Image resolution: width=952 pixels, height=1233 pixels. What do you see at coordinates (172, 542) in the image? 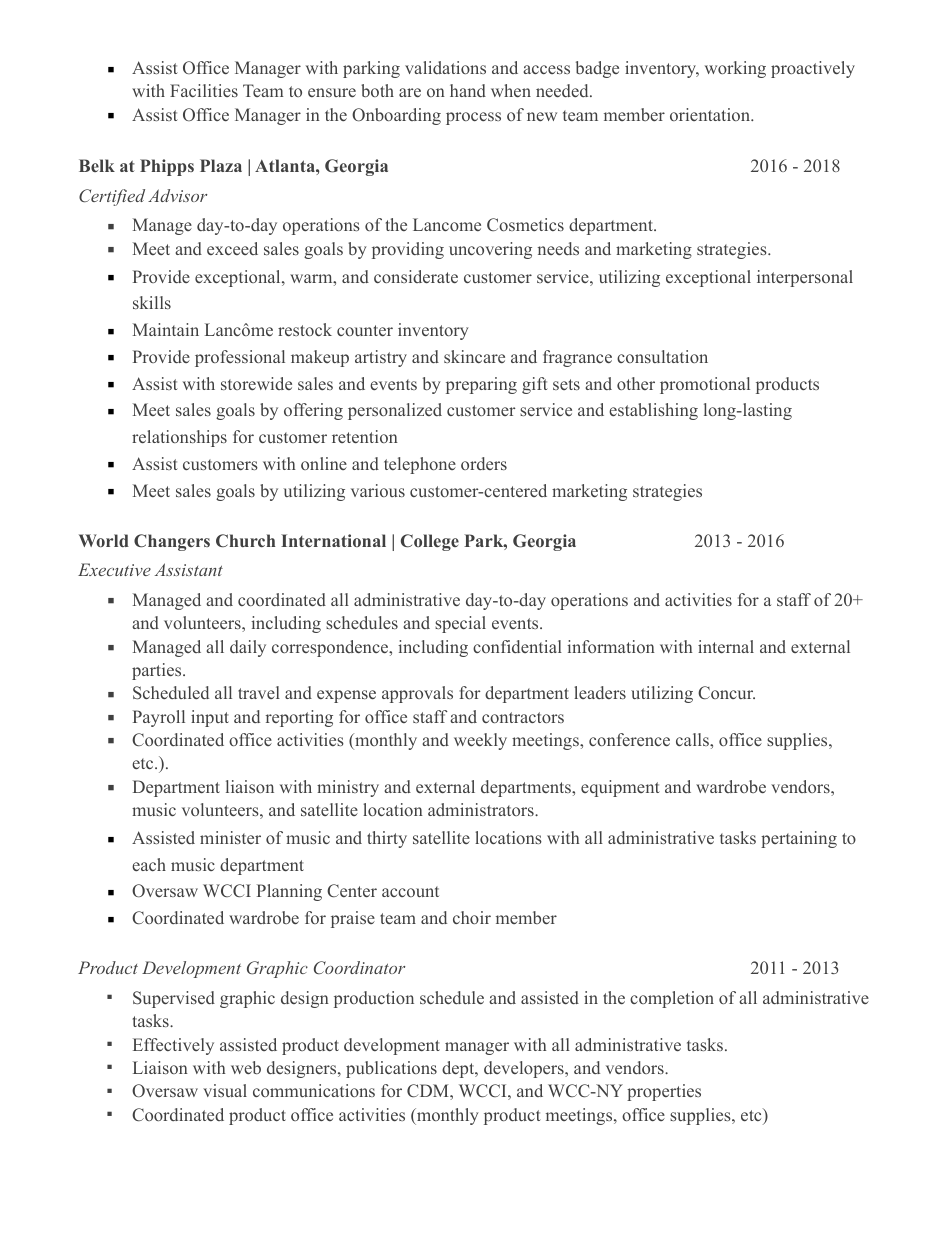
I see `Changers` at bounding box center [172, 542].
